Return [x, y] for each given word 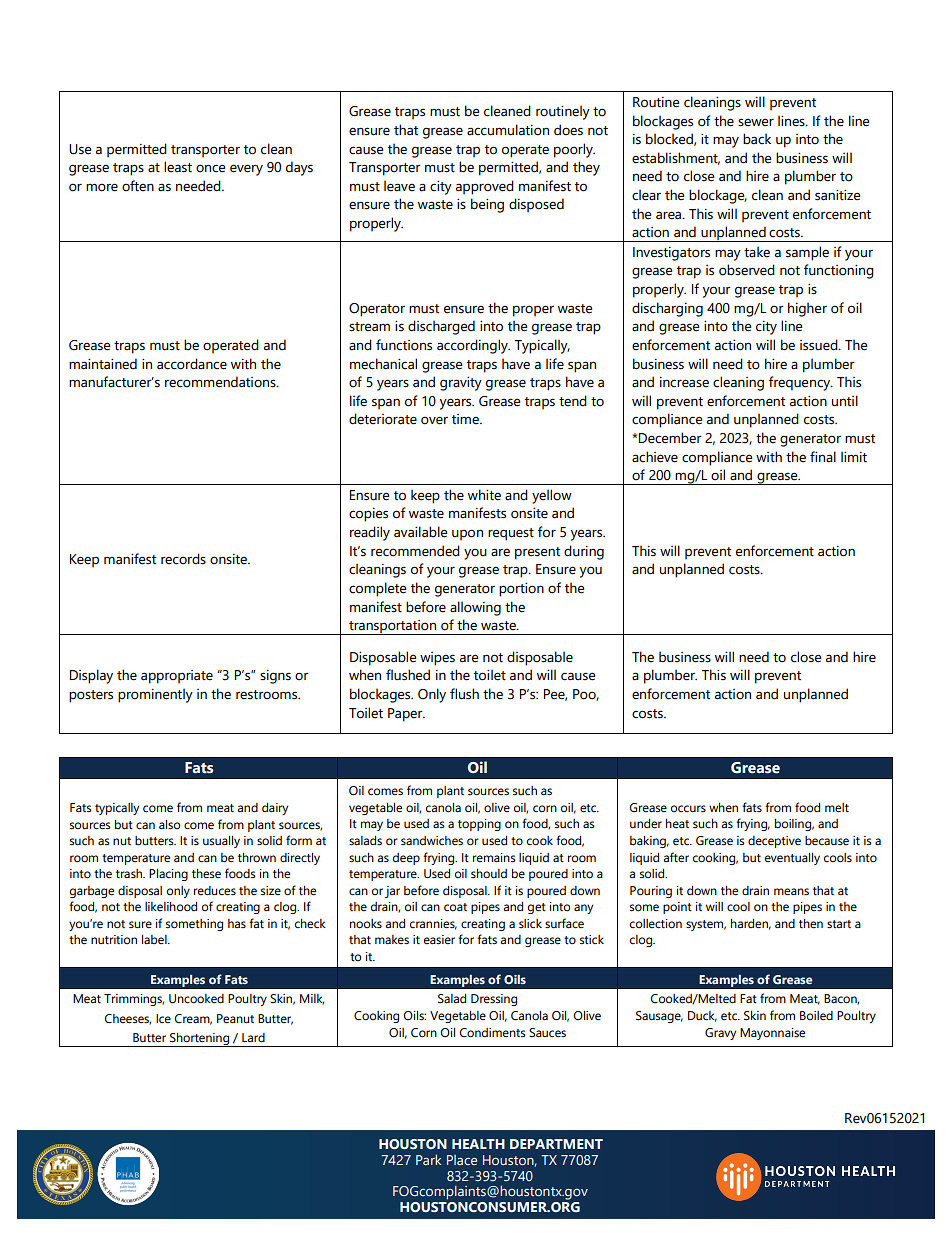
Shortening [200, 1040]
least [178, 167]
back [757, 139]
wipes [437, 659]
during [584, 552]
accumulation [508, 130]
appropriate [177, 677]
